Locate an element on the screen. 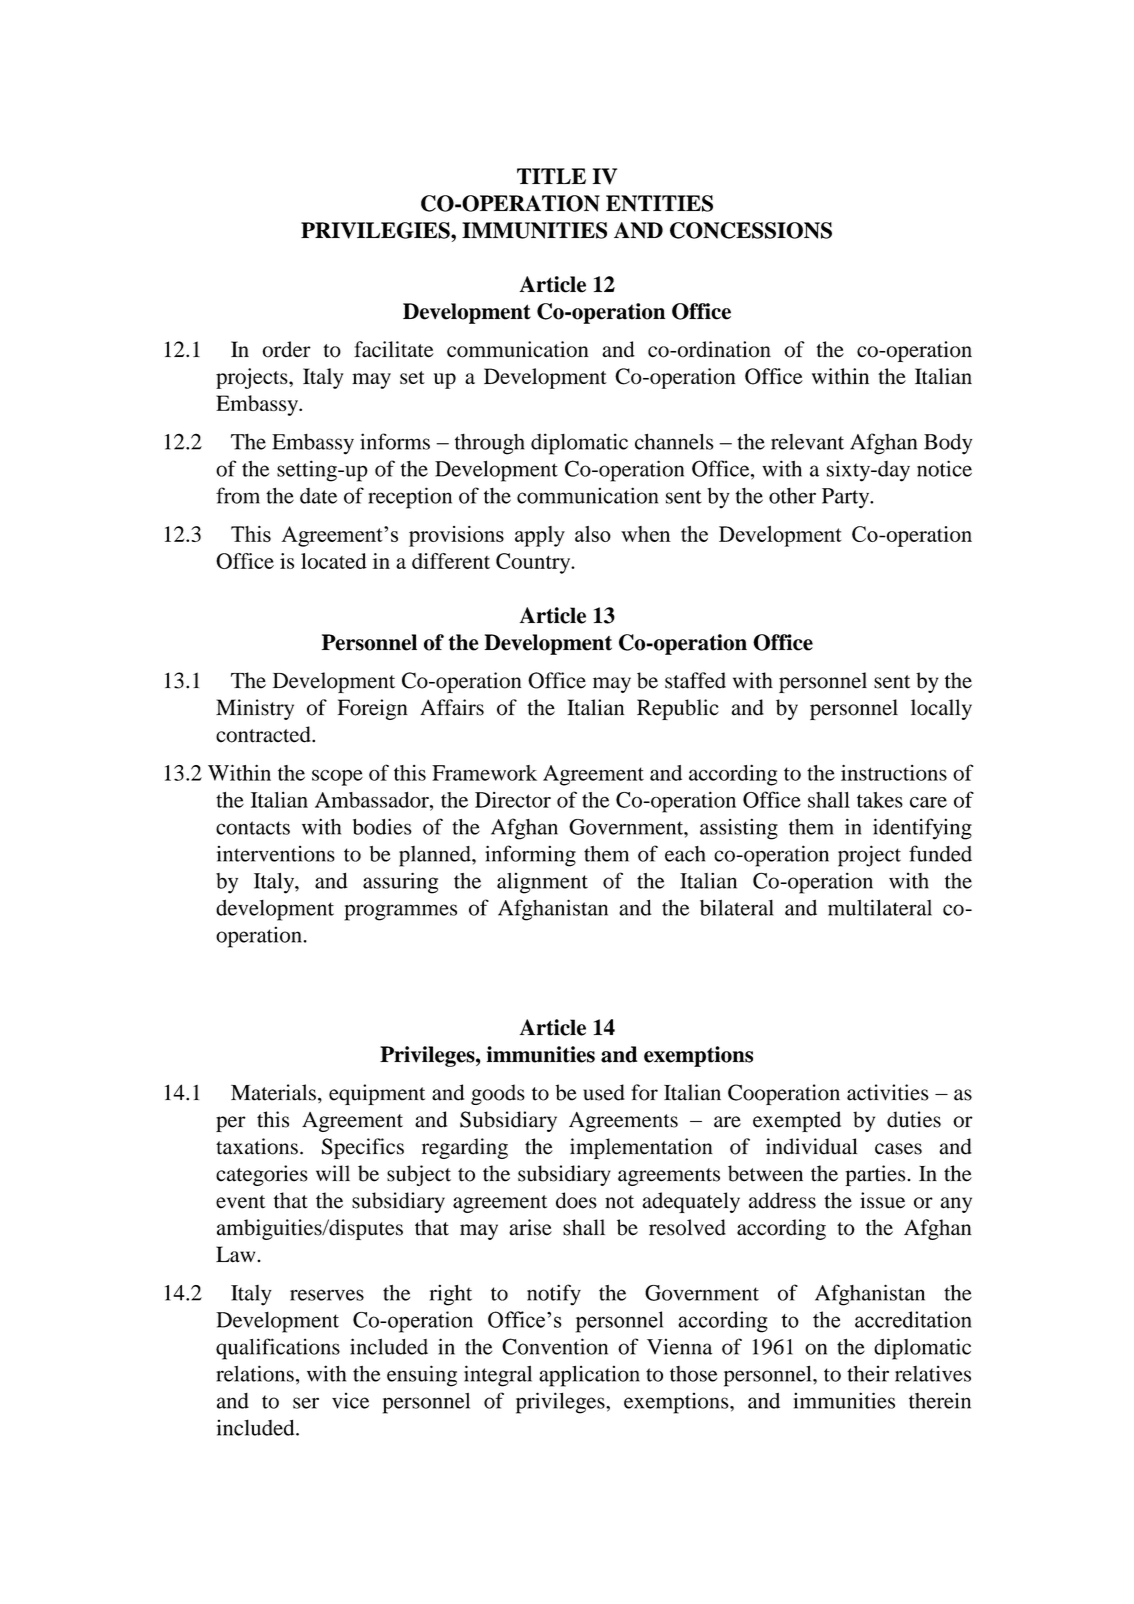 This screenshot has width=1134, height=1604. Director is located at coordinates (513, 800).
